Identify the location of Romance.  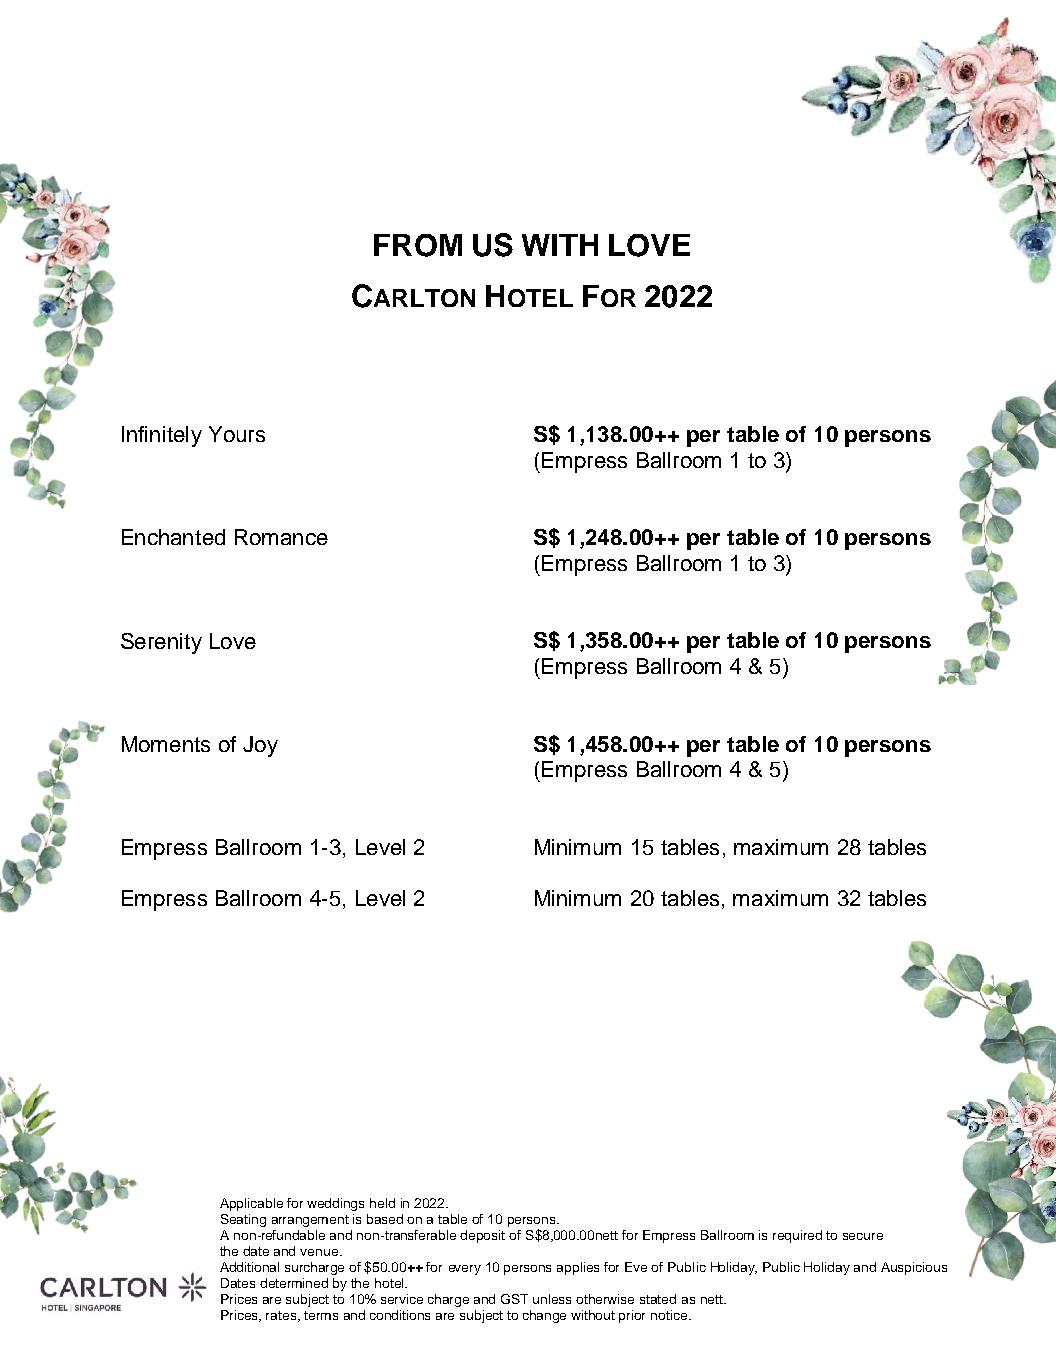
(281, 537).
